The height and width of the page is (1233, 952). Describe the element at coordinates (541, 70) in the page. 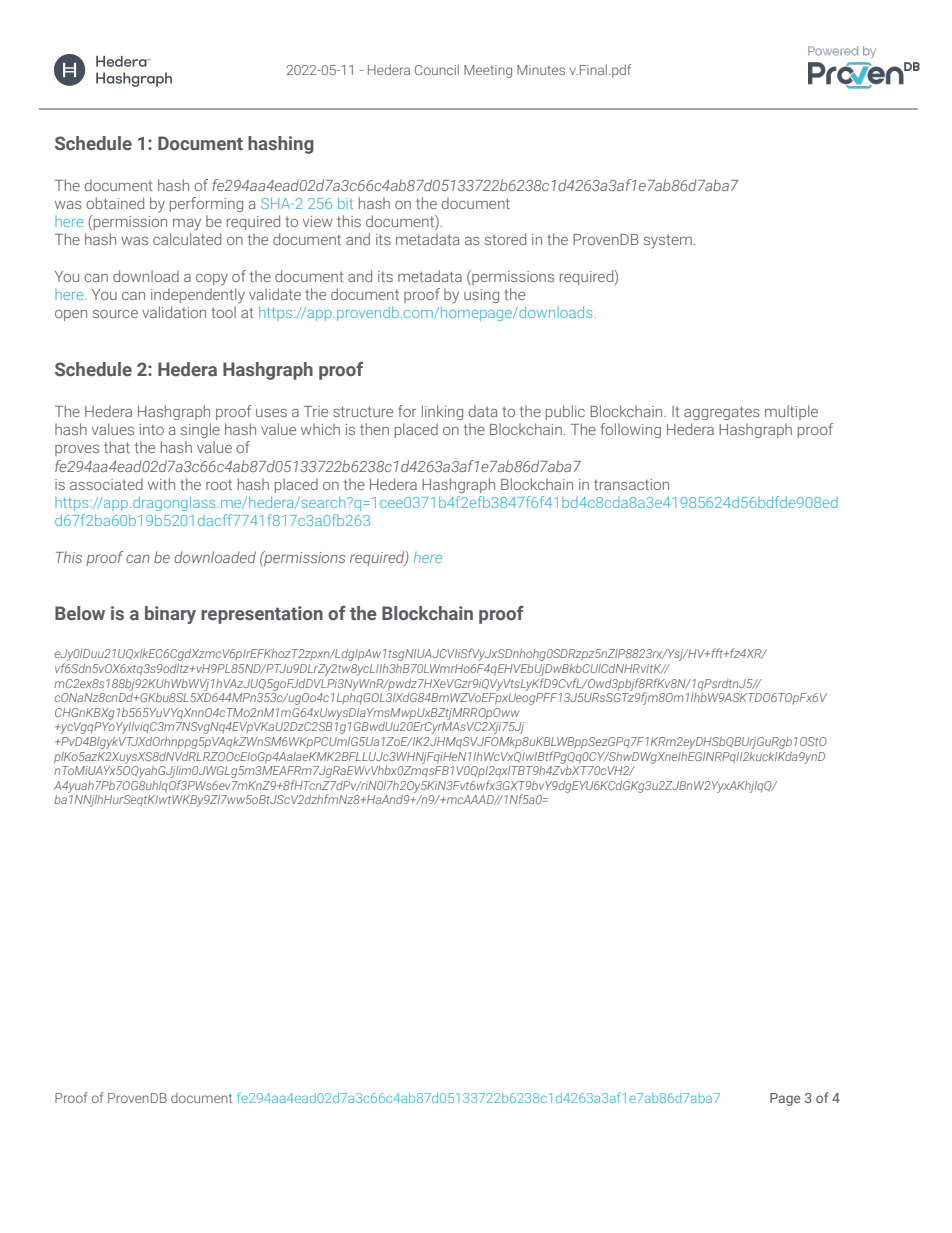

I see `Minutes` at that location.
